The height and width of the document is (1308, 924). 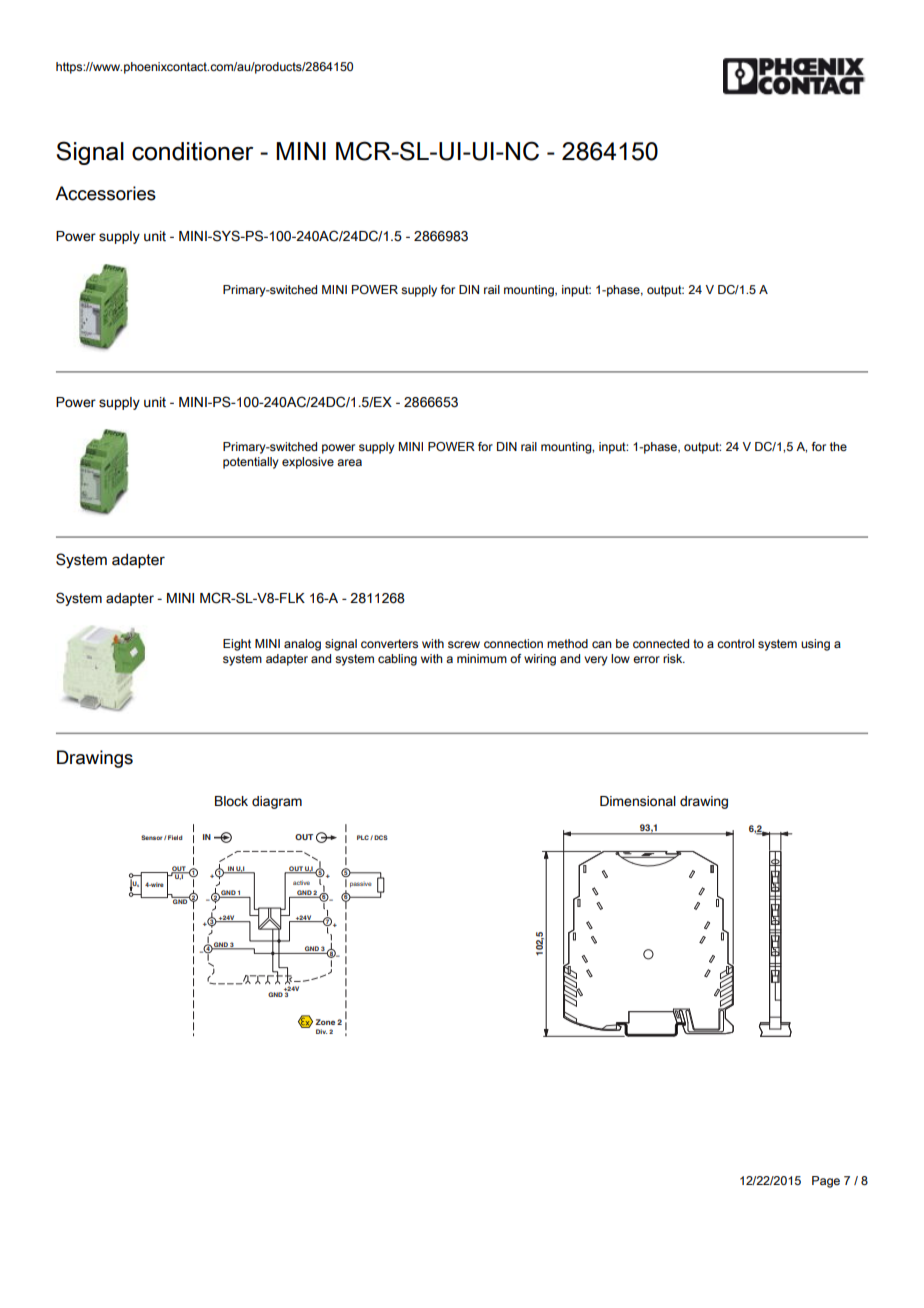 I want to click on Page, so click(x=826, y=1182).
